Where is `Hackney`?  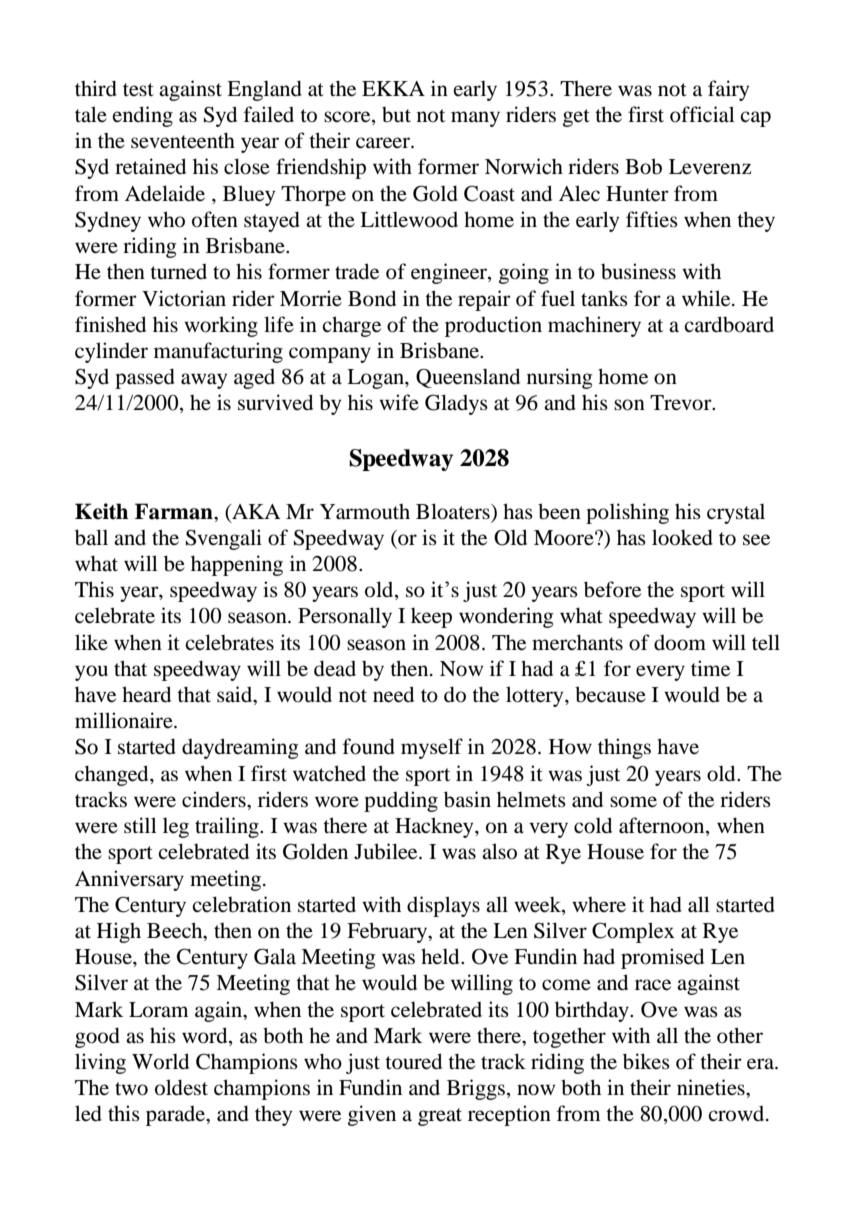
Hackney is located at coordinates (435, 827).
